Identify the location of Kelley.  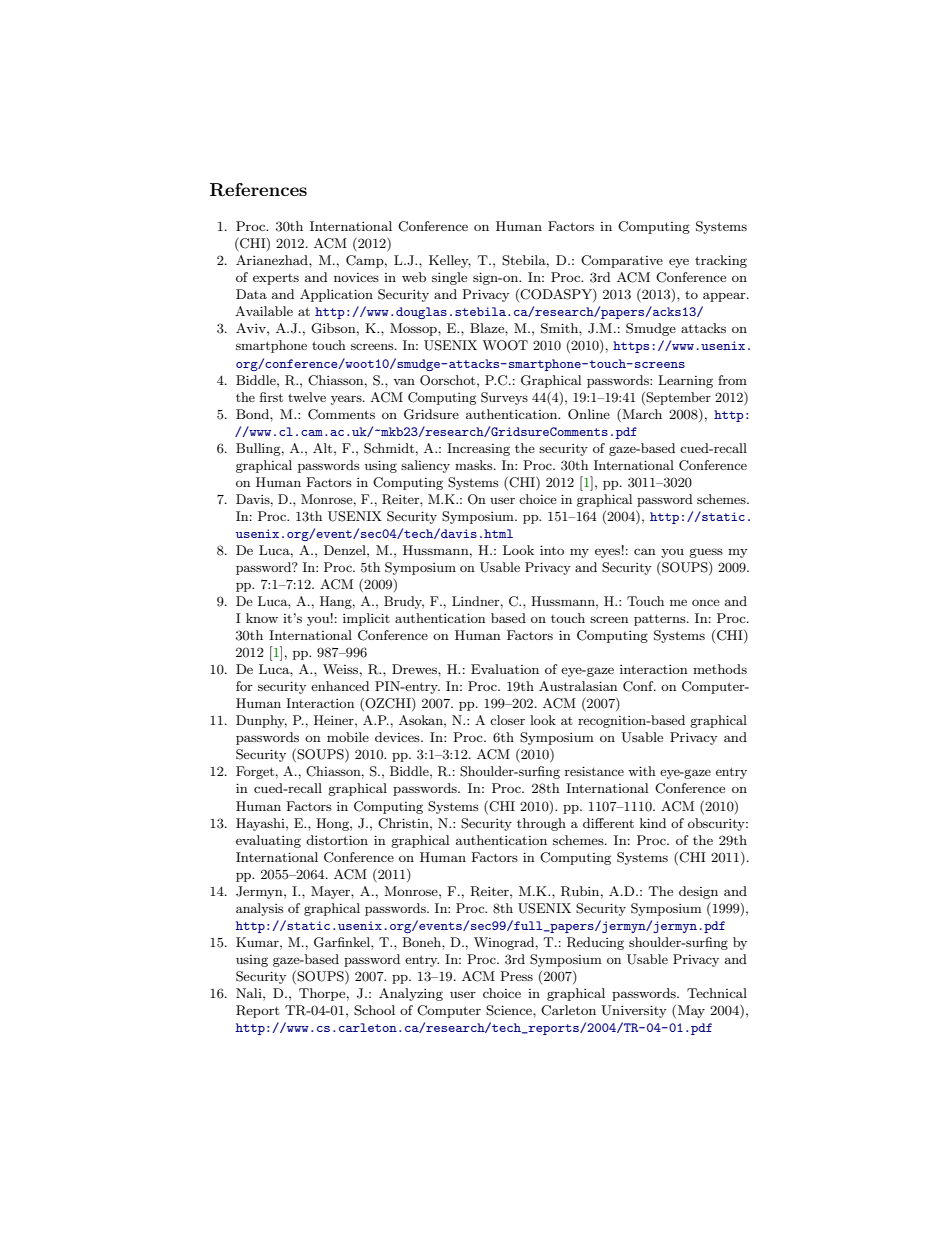
(450, 261).
